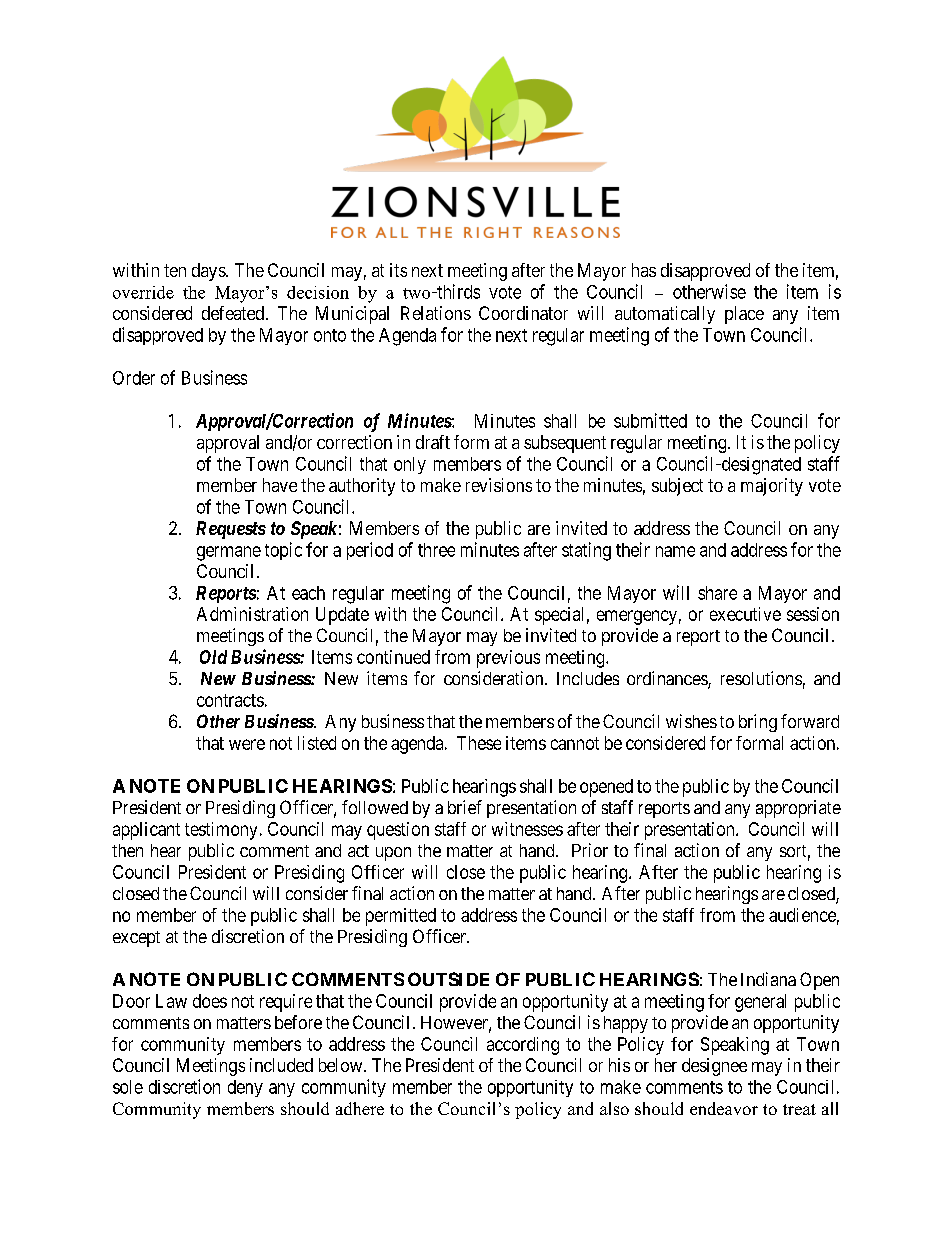  Describe the element at coordinates (724, 1108) in the screenshot. I see `endeavor` at that location.
